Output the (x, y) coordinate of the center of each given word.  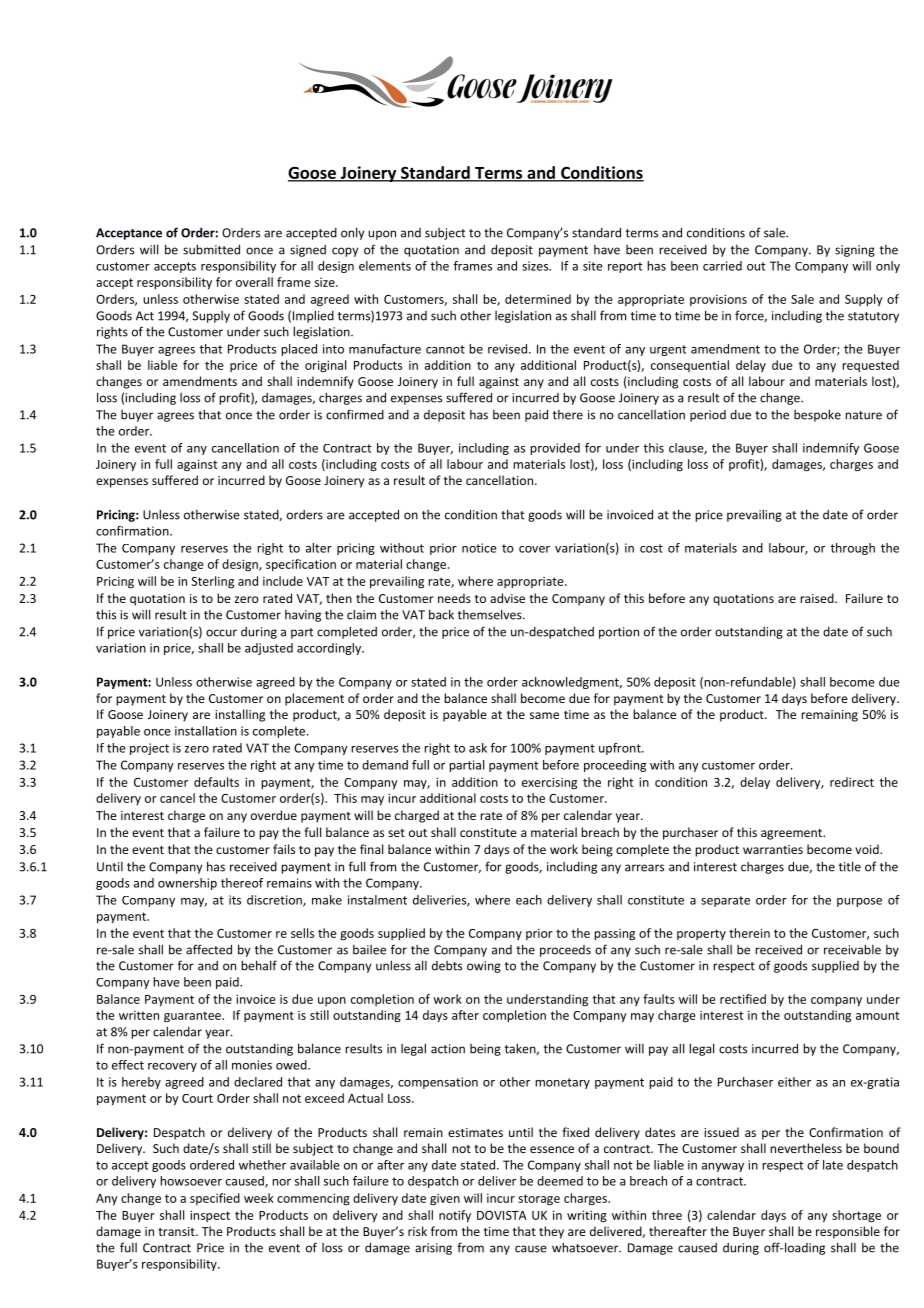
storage (539, 1200)
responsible (848, 1232)
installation (206, 731)
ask (478, 748)
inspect (210, 1216)
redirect (852, 782)
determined (538, 299)
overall (254, 282)
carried (722, 266)
